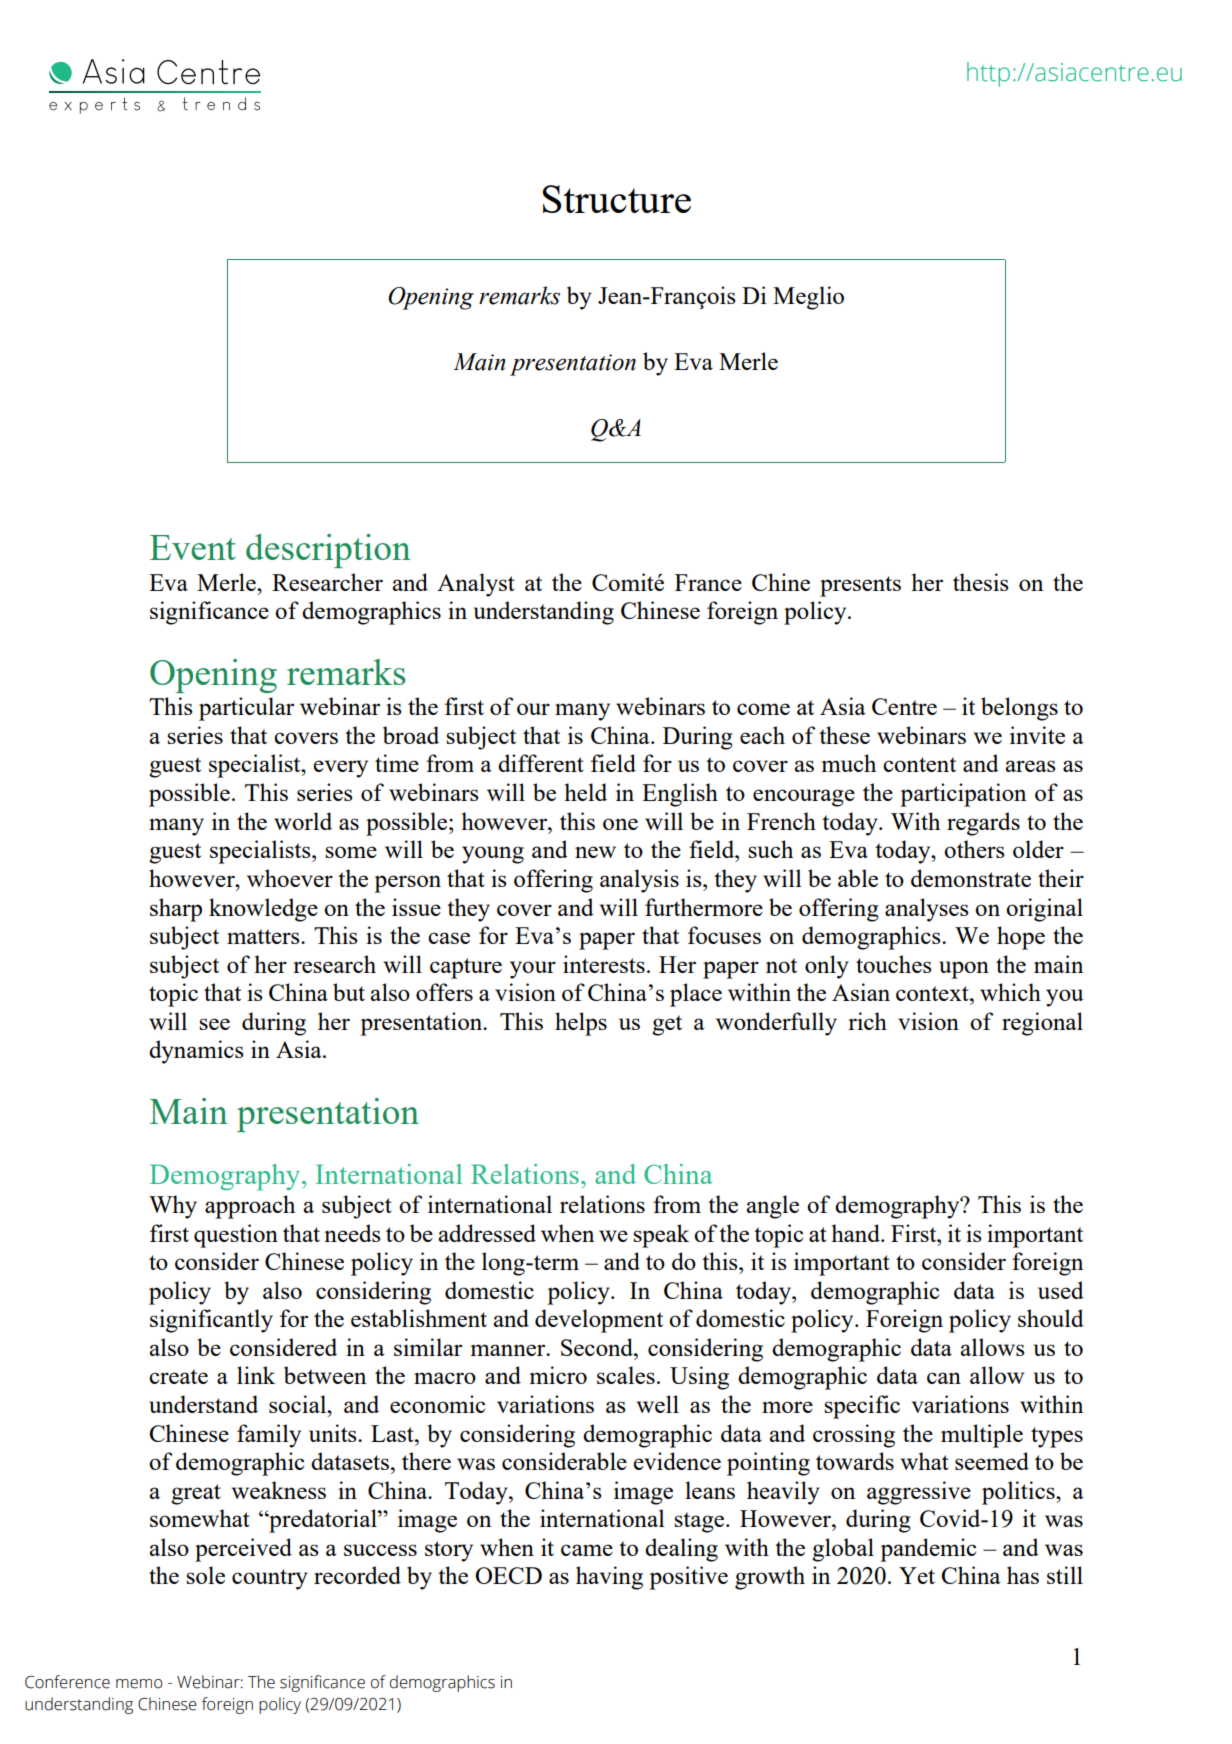 The height and width of the image is (1744, 1232). What do you see at coordinates (904, 706) in the image?
I see `Centre` at bounding box center [904, 706].
